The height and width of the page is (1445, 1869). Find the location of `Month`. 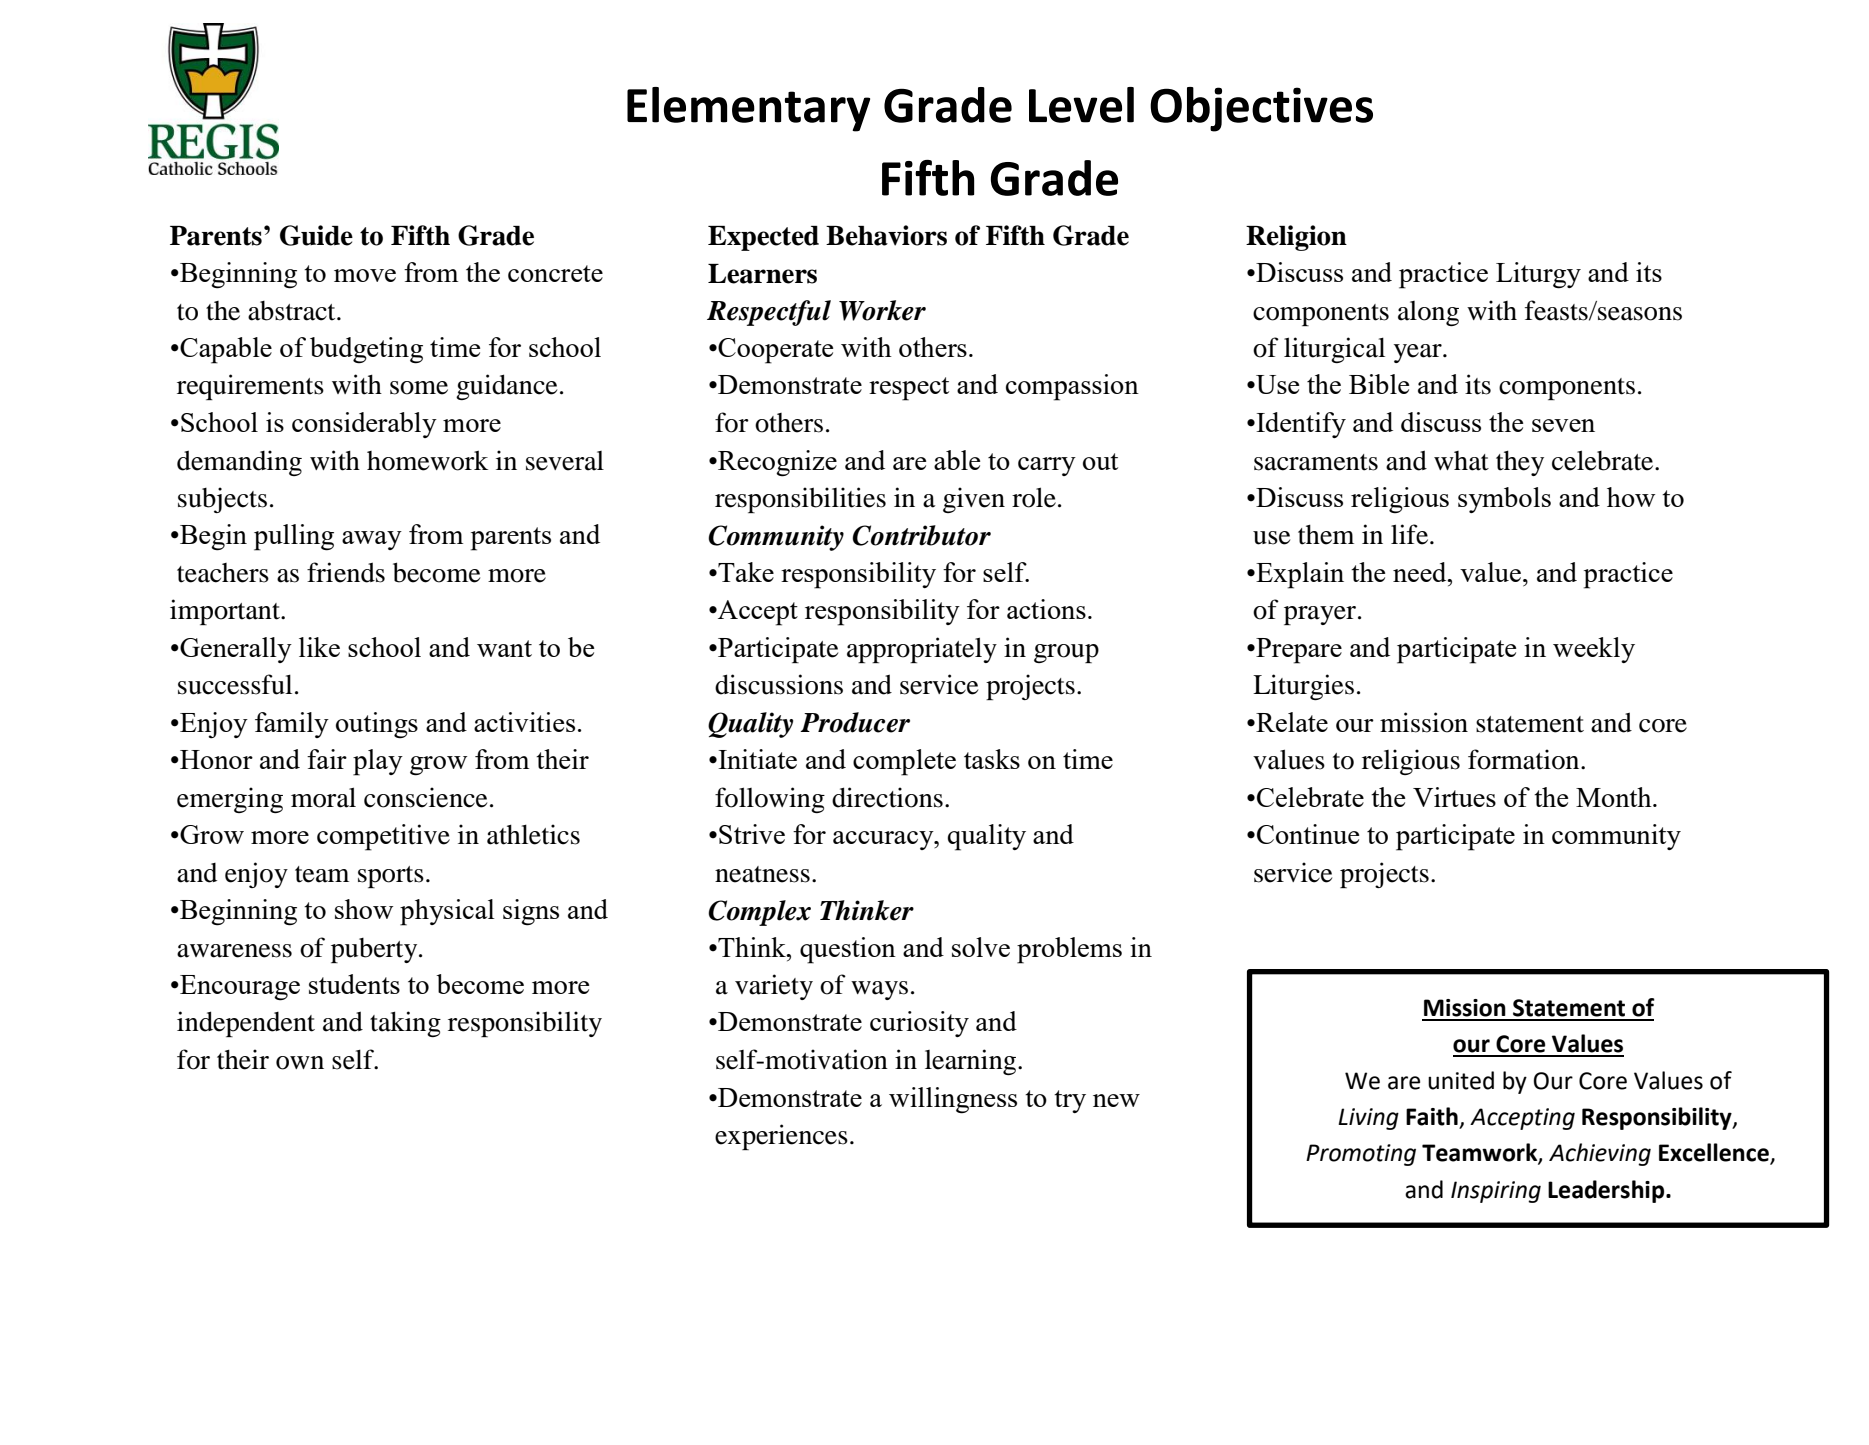

Month is located at coordinates (1615, 797).
